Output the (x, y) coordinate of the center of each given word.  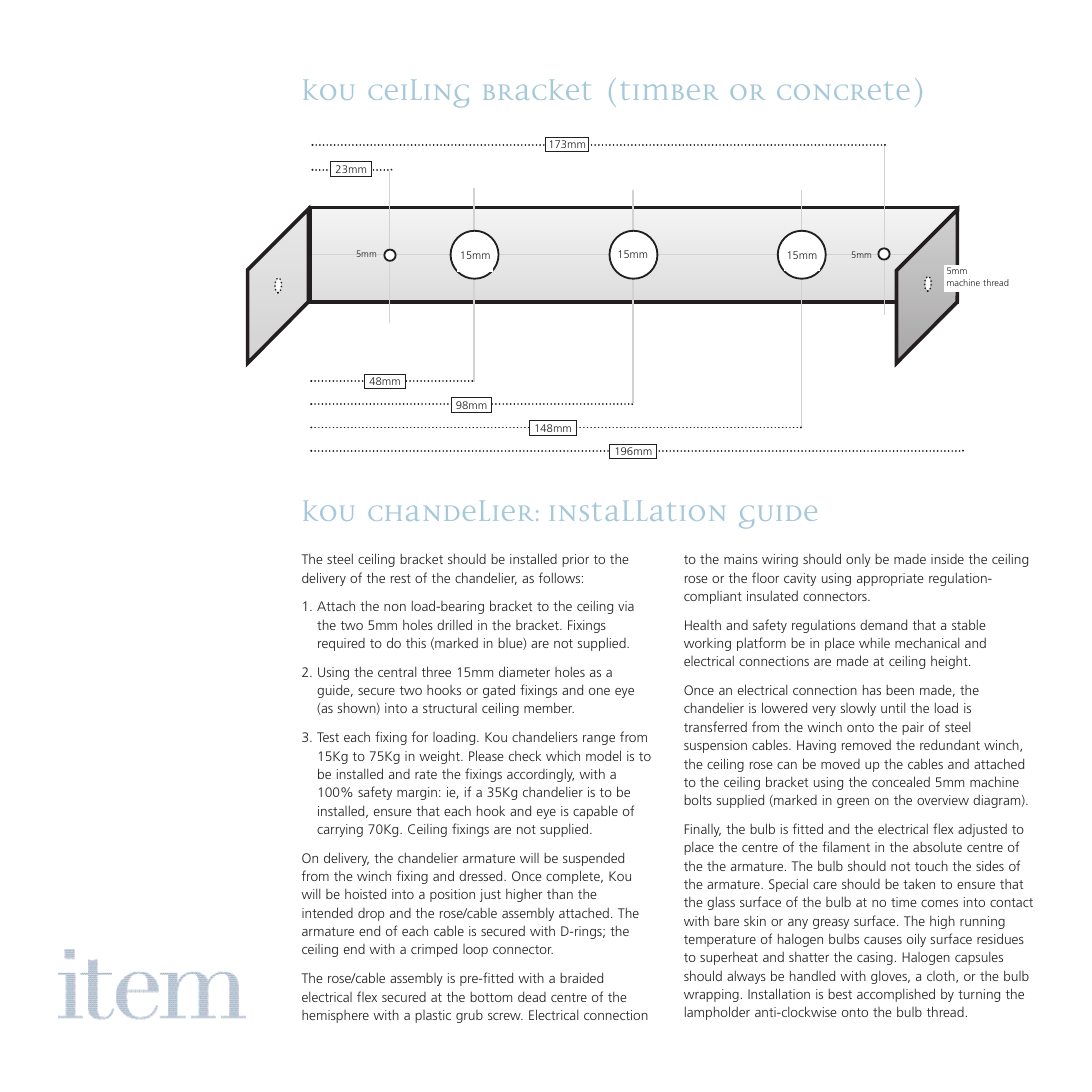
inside (947, 559)
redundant (950, 744)
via (626, 606)
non (395, 607)
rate (426, 774)
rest (401, 578)
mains (741, 559)
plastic (433, 1016)
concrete (843, 91)
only (858, 560)
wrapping (711, 995)
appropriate (890, 579)
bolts (698, 799)
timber (670, 91)
